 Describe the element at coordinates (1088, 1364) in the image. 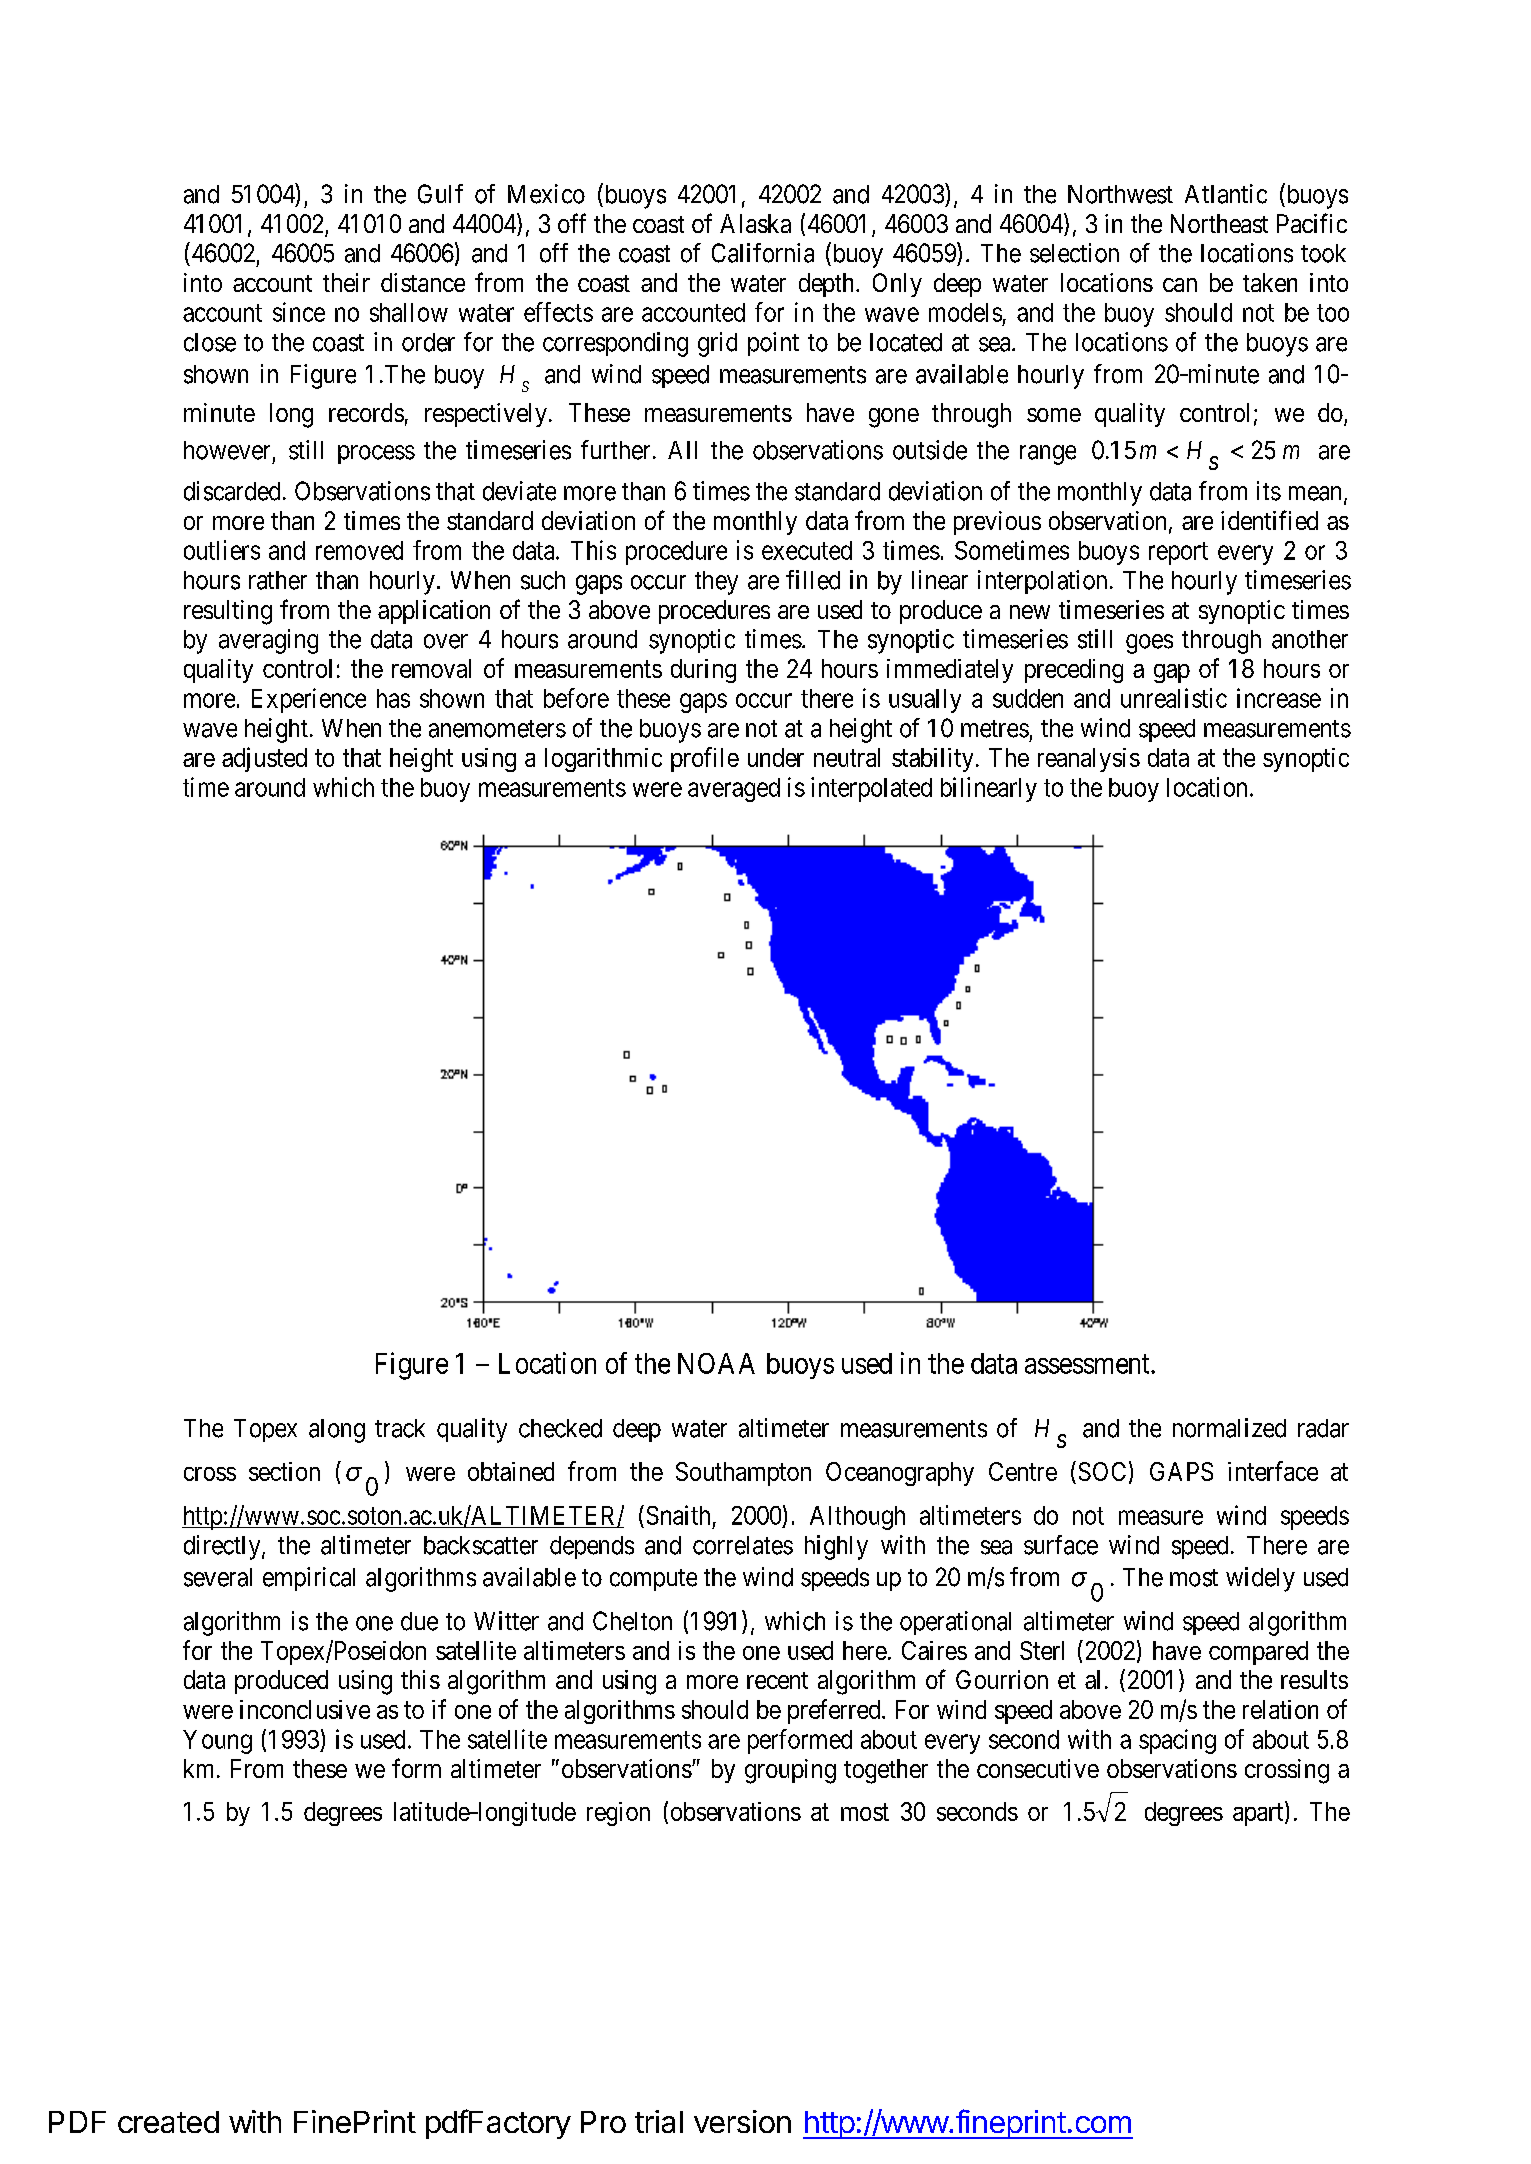

I see `assessment` at that location.
